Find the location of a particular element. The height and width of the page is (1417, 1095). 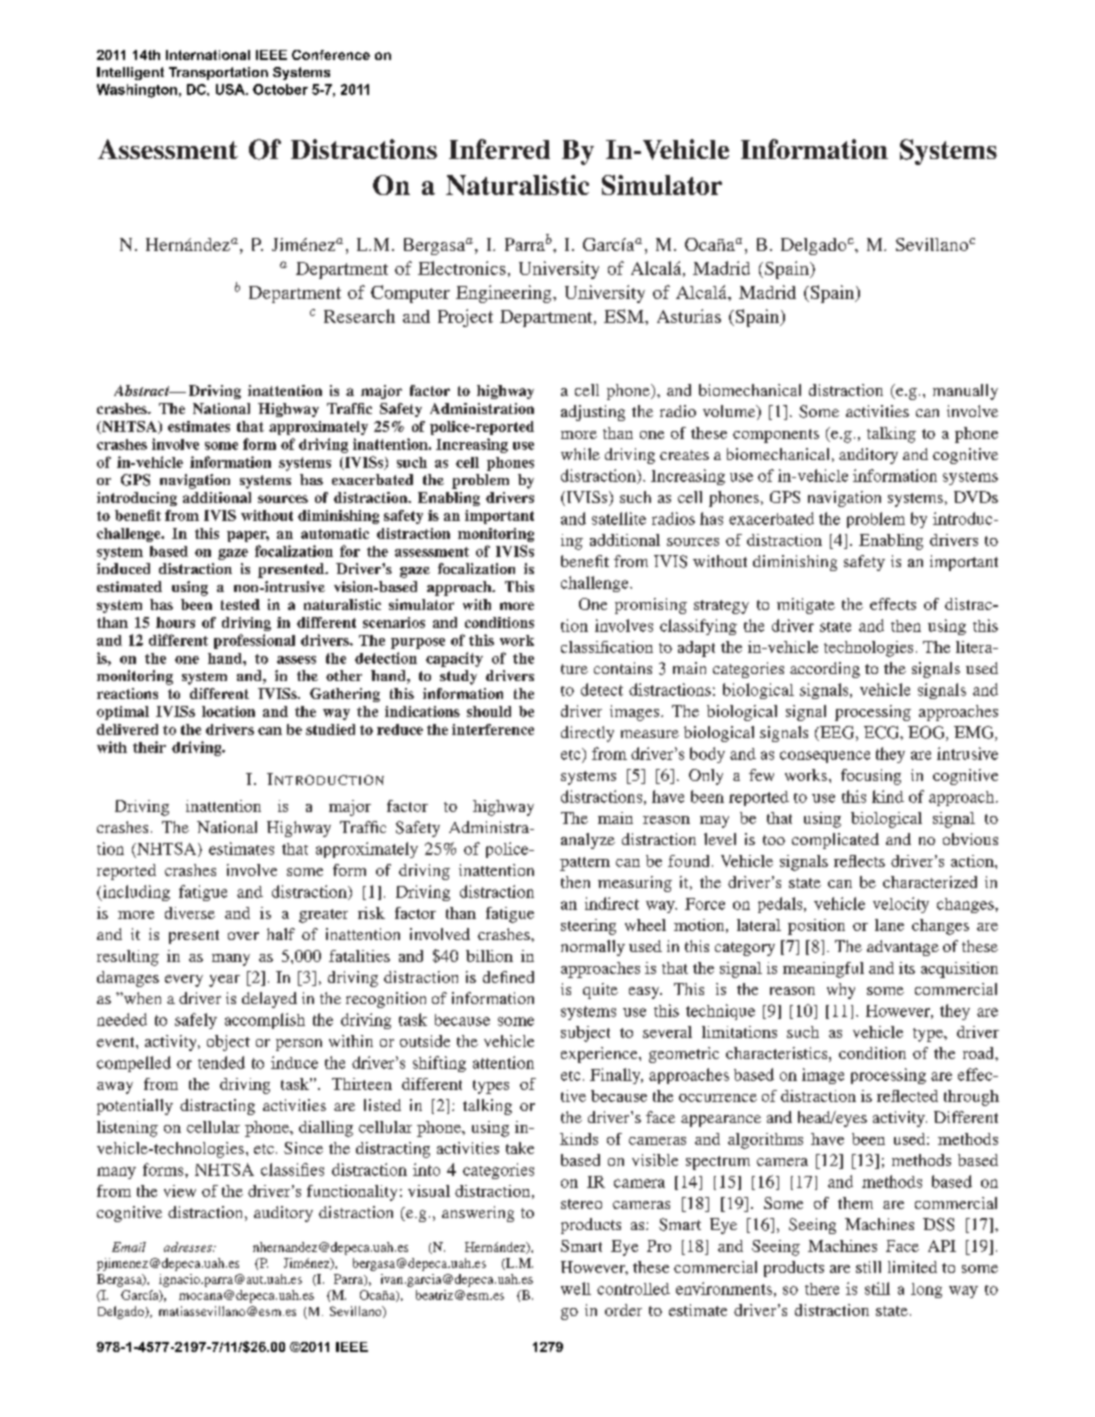

pattern is located at coordinates (585, 864).
